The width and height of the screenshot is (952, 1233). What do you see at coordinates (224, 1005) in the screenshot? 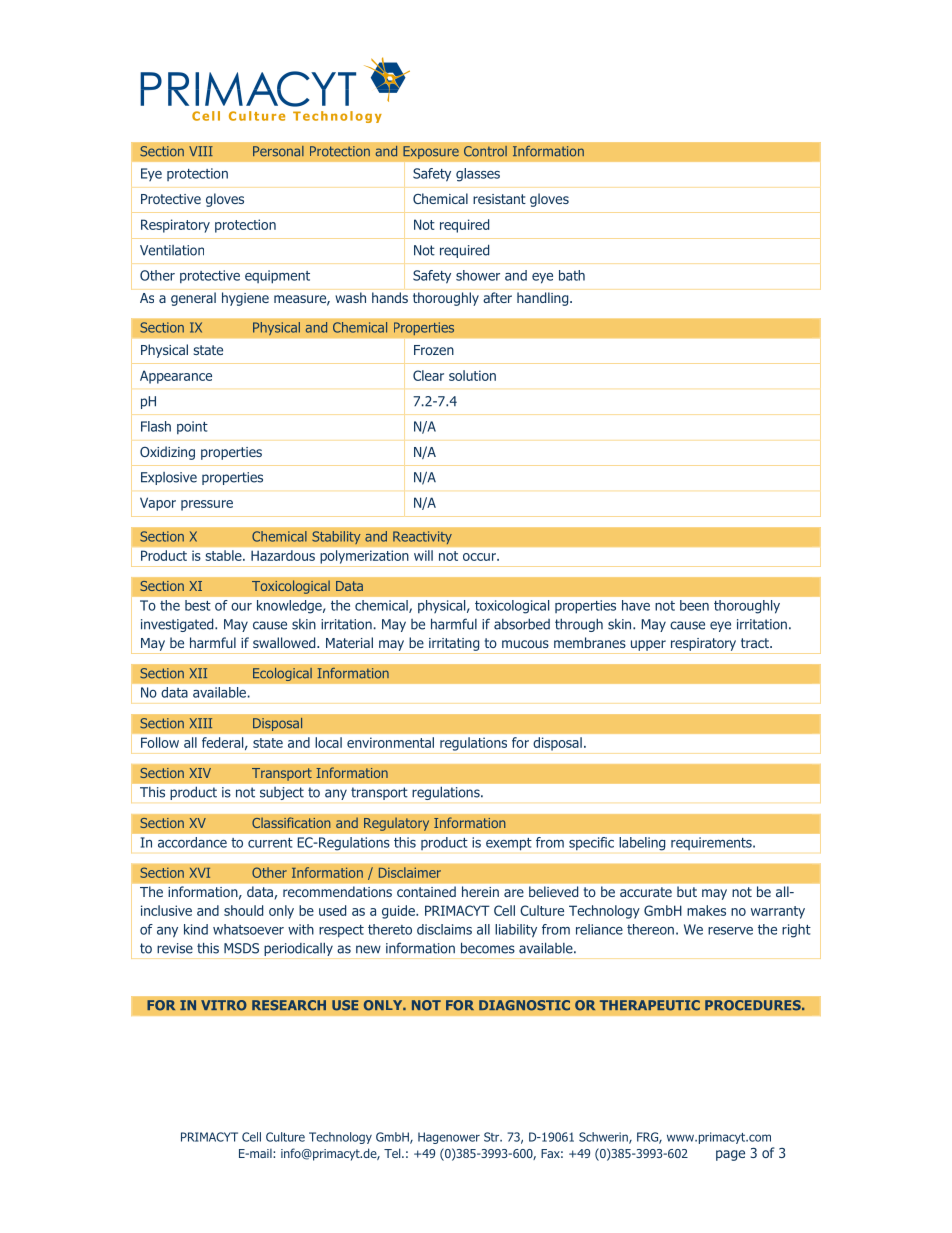
I see `VITRO` at bounding box center [224, 1005].
